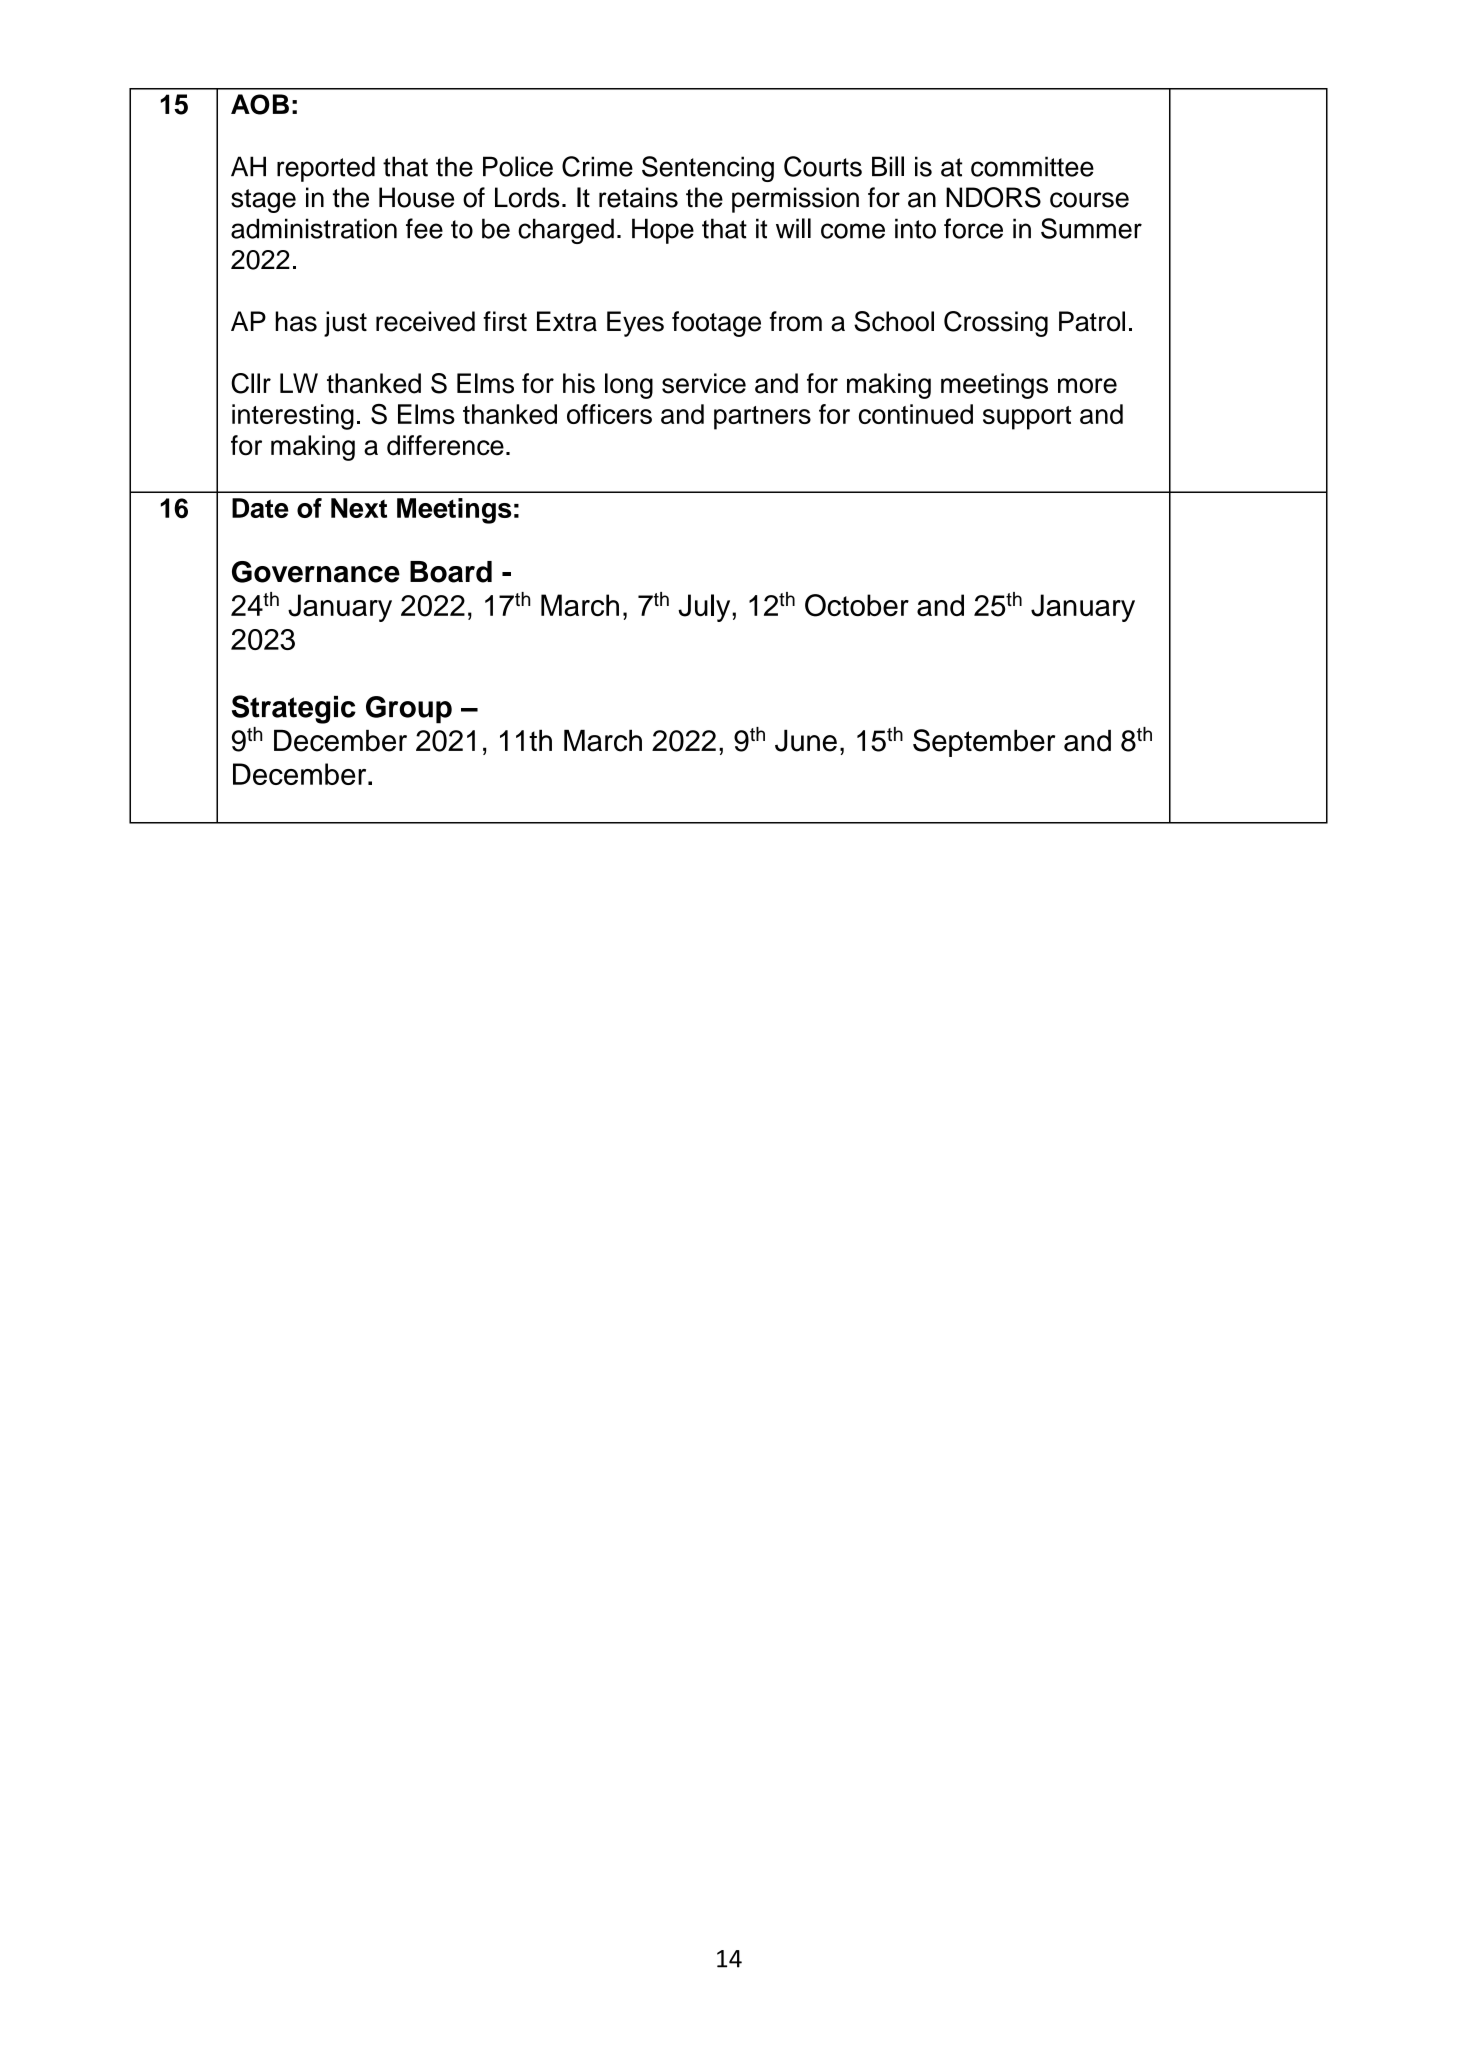  I want to click on support, so click(1027, 418).
